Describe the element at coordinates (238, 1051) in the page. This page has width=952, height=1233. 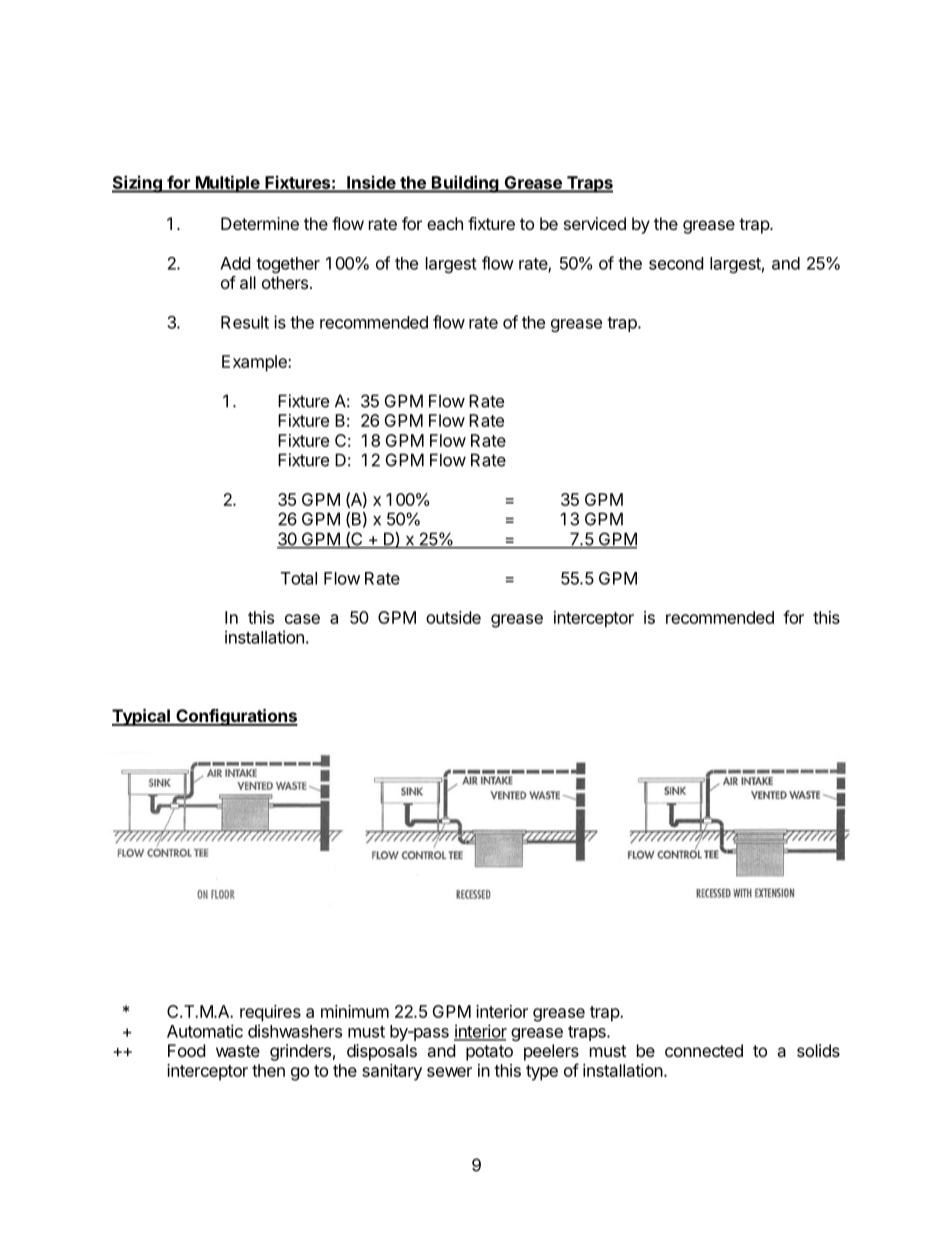
I see `waste` at that location.
